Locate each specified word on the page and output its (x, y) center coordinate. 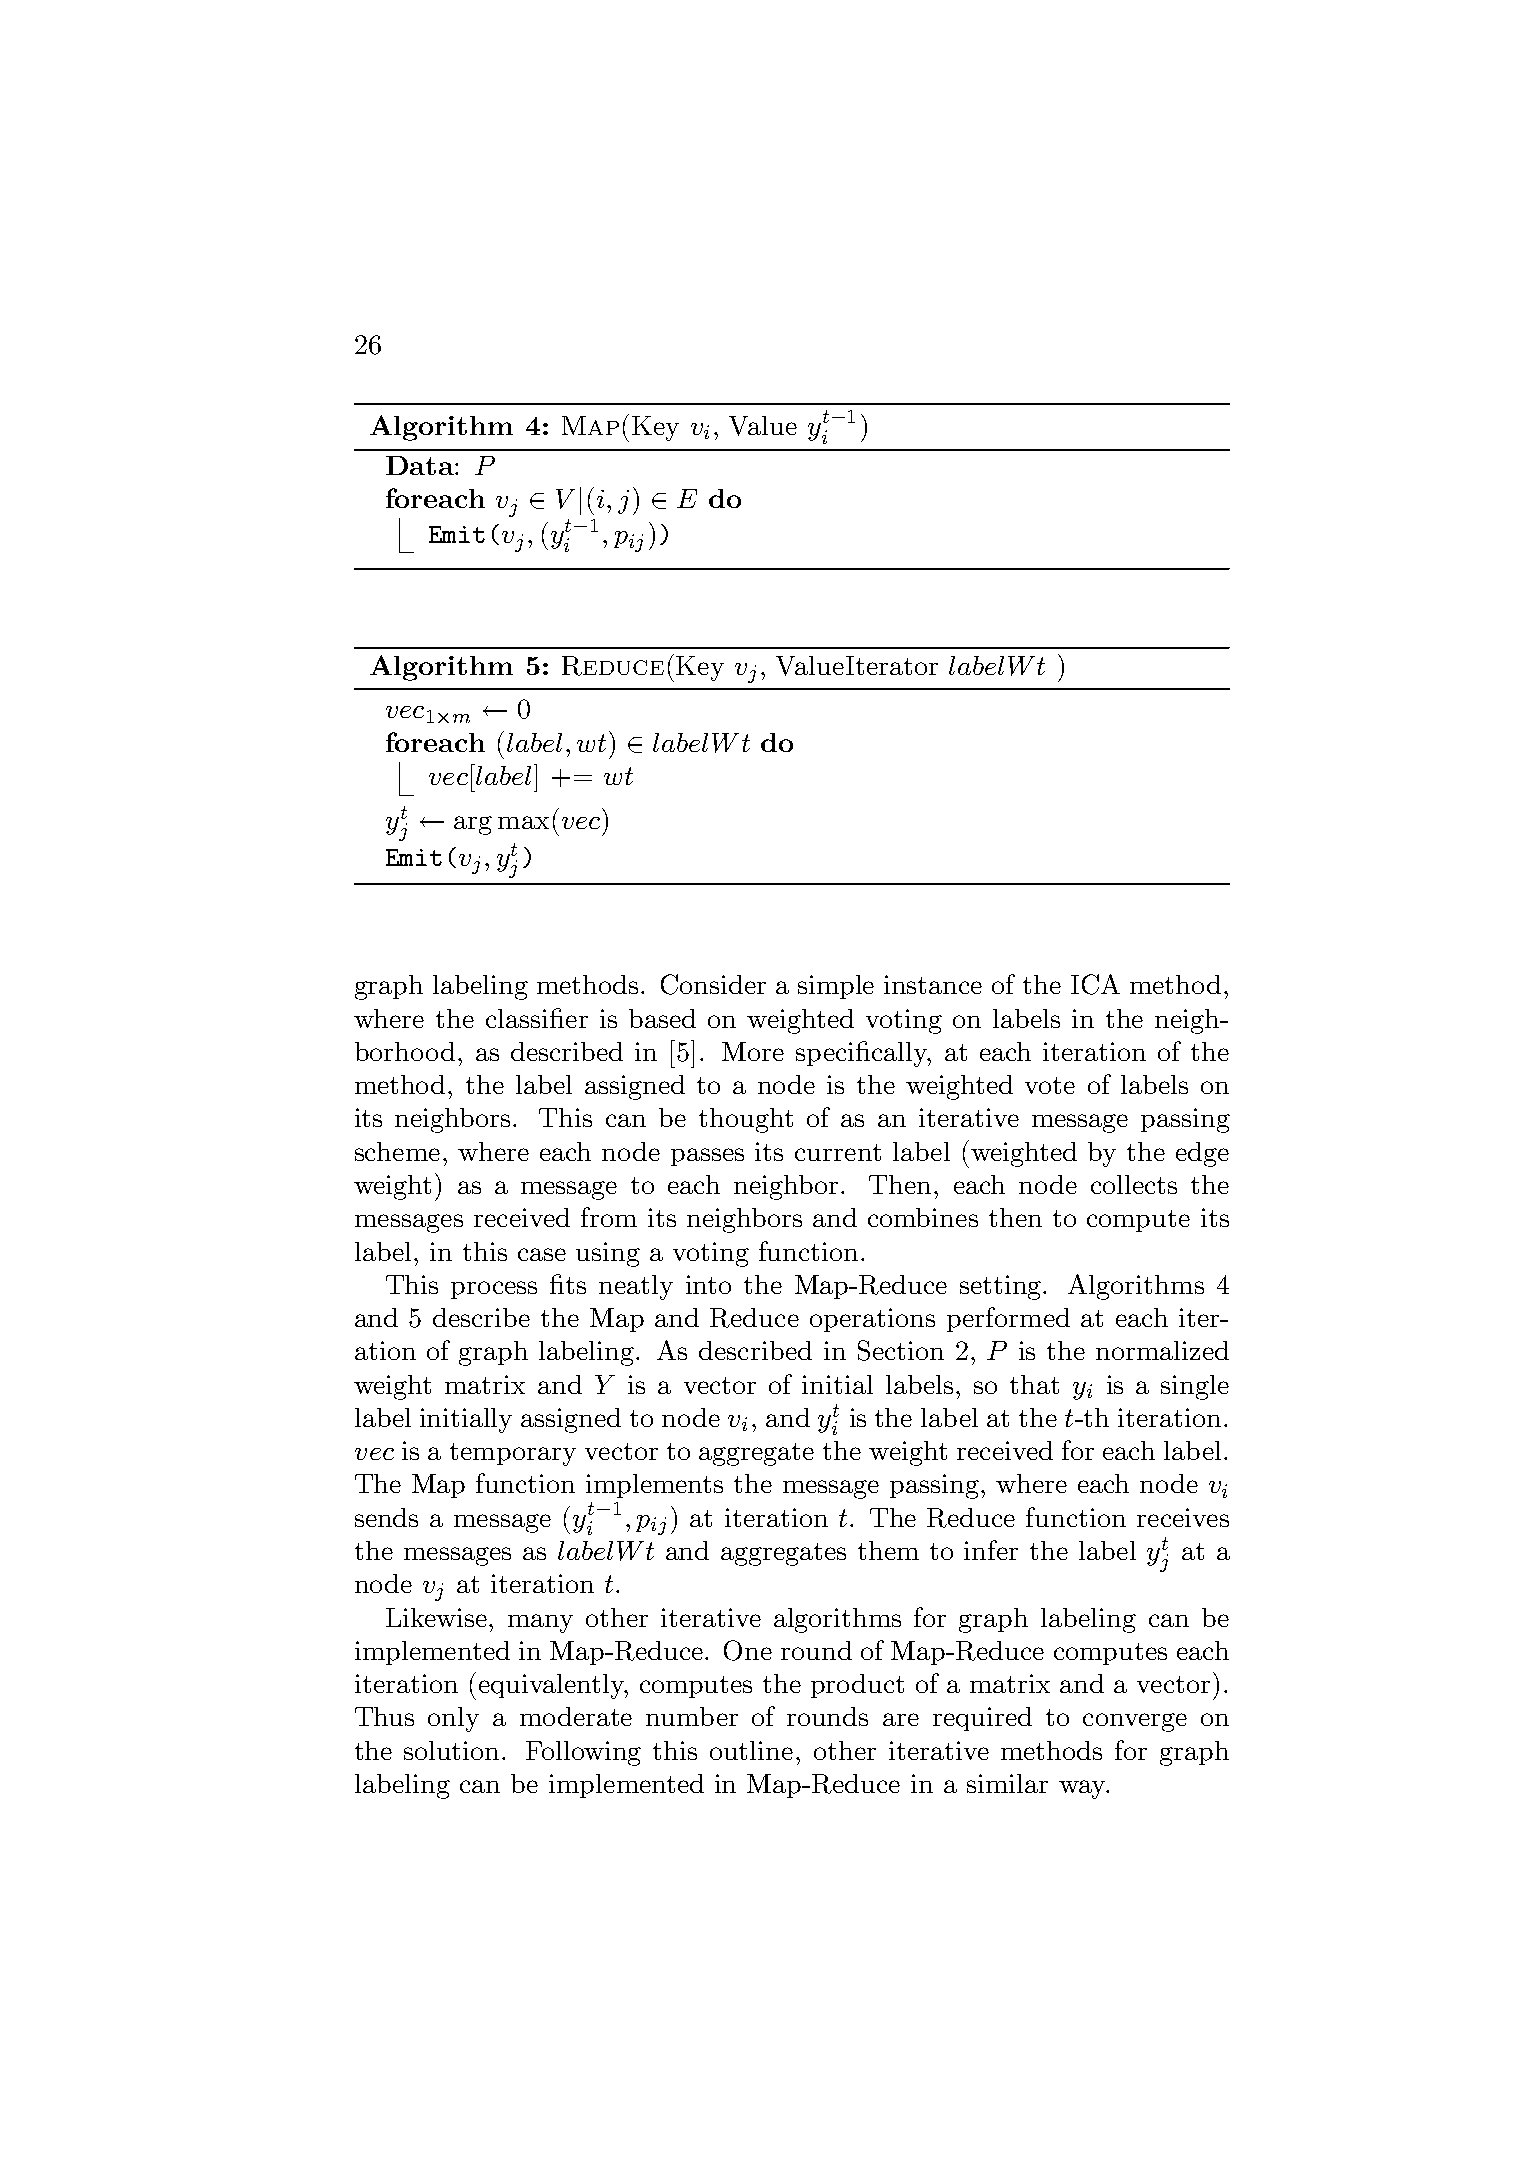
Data (421, 465)
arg (473, 825)
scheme (397, 1151)
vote (1050, 1085)
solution (453, 1750)
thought (746, 1120)
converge (1135, 1722)
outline (751, 1750)
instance (933, 984)
